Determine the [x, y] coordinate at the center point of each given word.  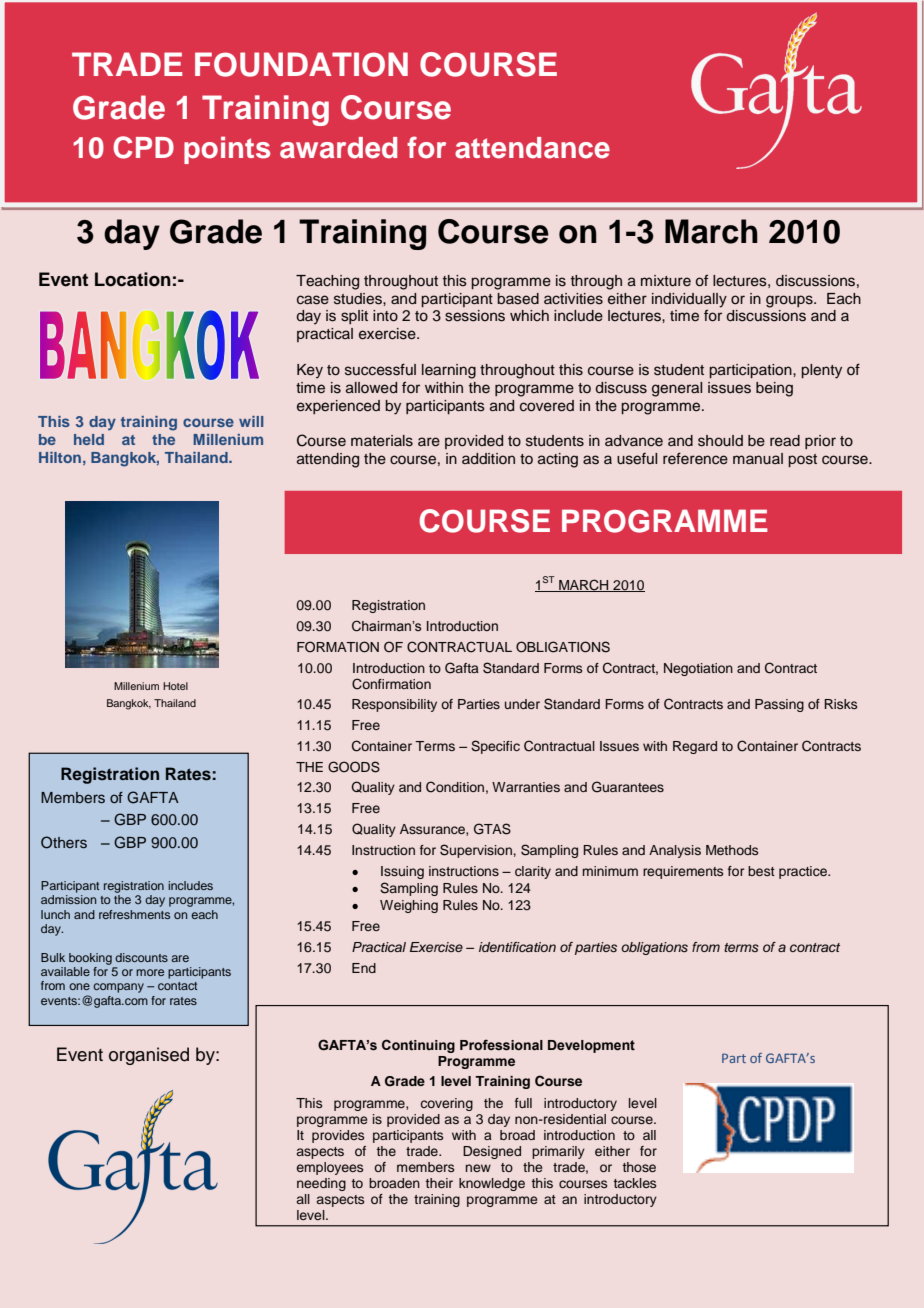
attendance [532, 148]
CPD [143, 147]
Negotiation [698, 669]
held [89, 439]
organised [149, 1056]
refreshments [134, 914]
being [774, 389]
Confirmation [391, 684]
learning [449, 371]
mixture [666, 281]
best [761, 871]
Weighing [409, 906]
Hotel [175, 686]
